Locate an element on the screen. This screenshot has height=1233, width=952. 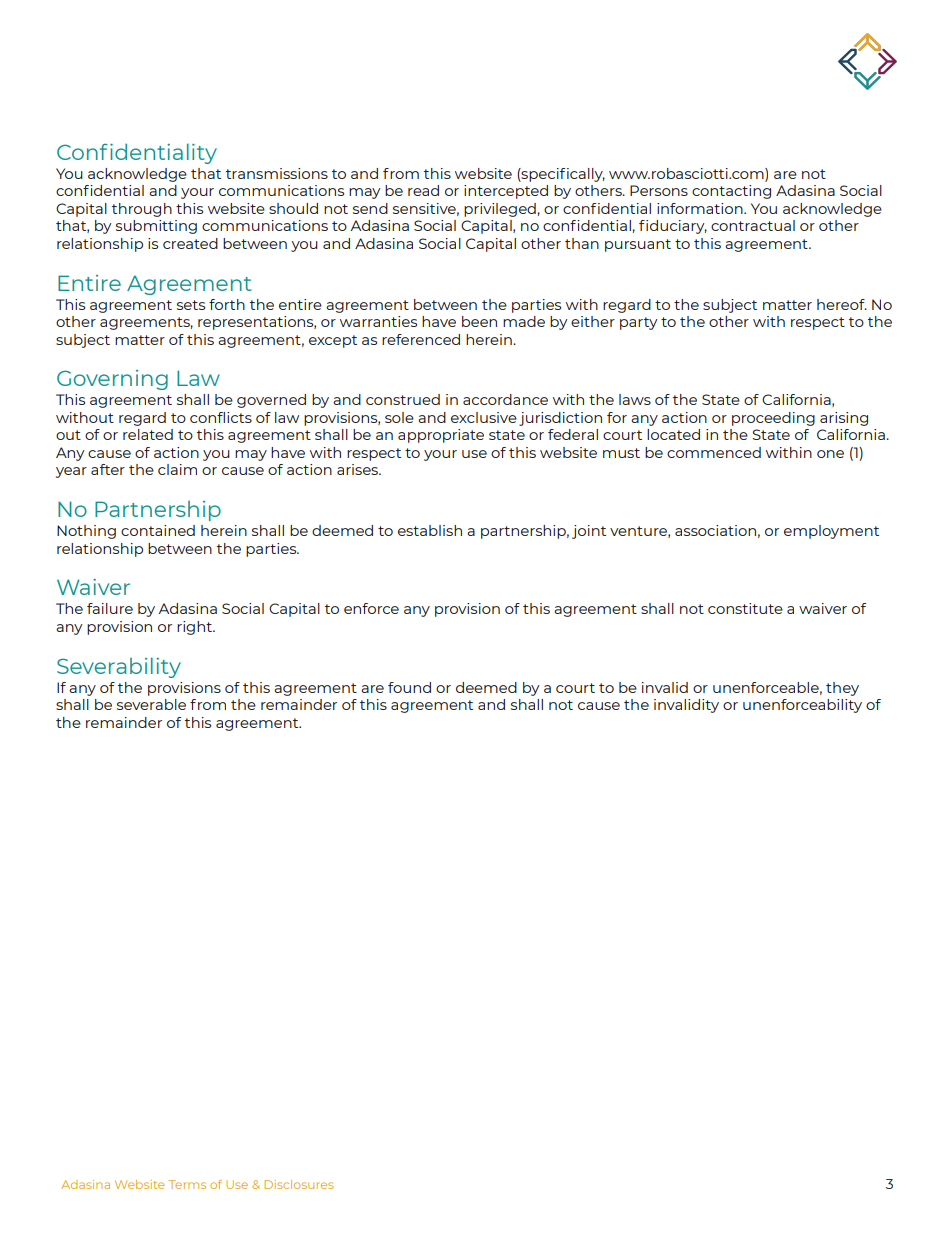
through is located at coordinates (142, 210).
